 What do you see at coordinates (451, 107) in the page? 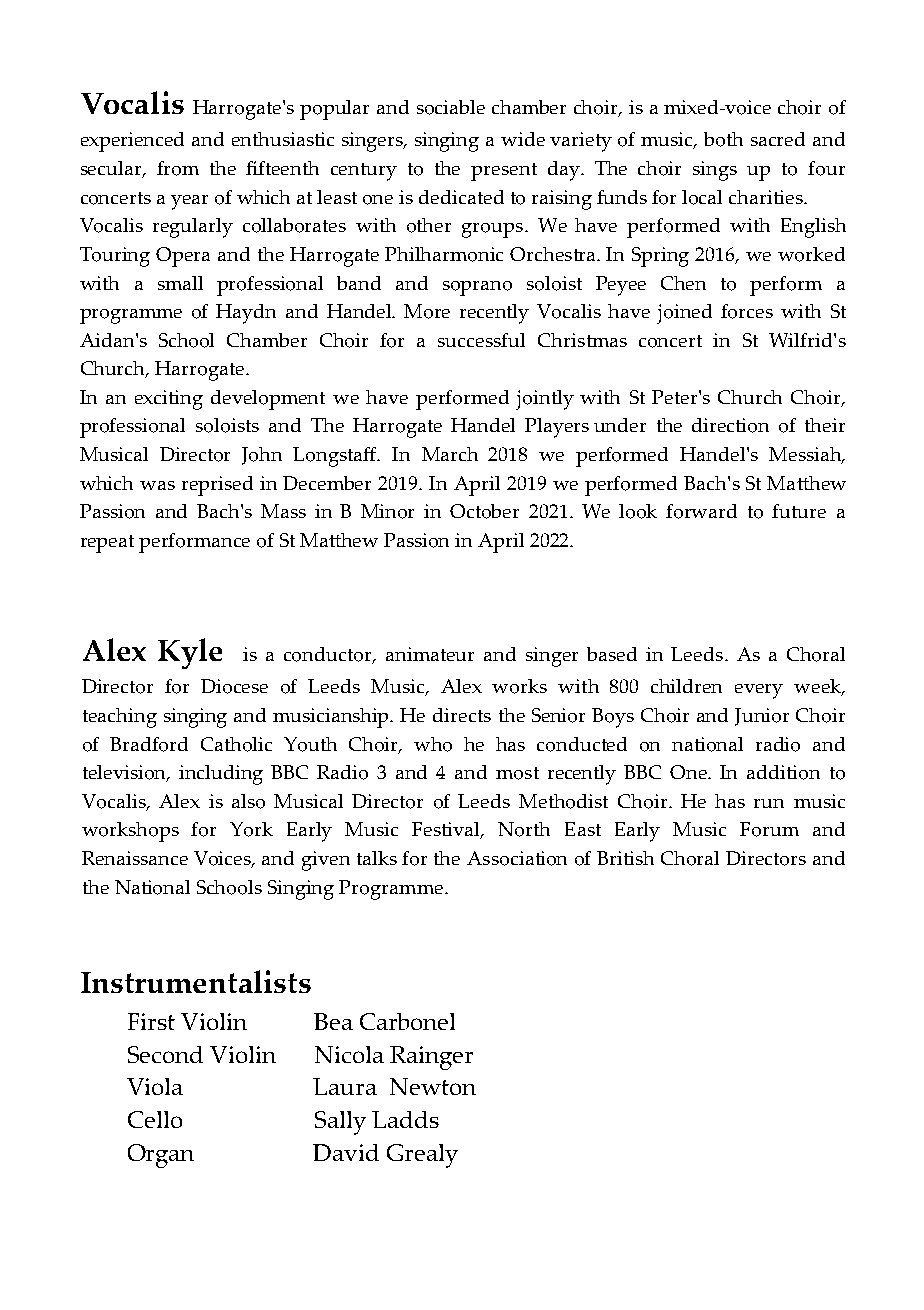
I see `sociable` at bounding box center [451, 107].
